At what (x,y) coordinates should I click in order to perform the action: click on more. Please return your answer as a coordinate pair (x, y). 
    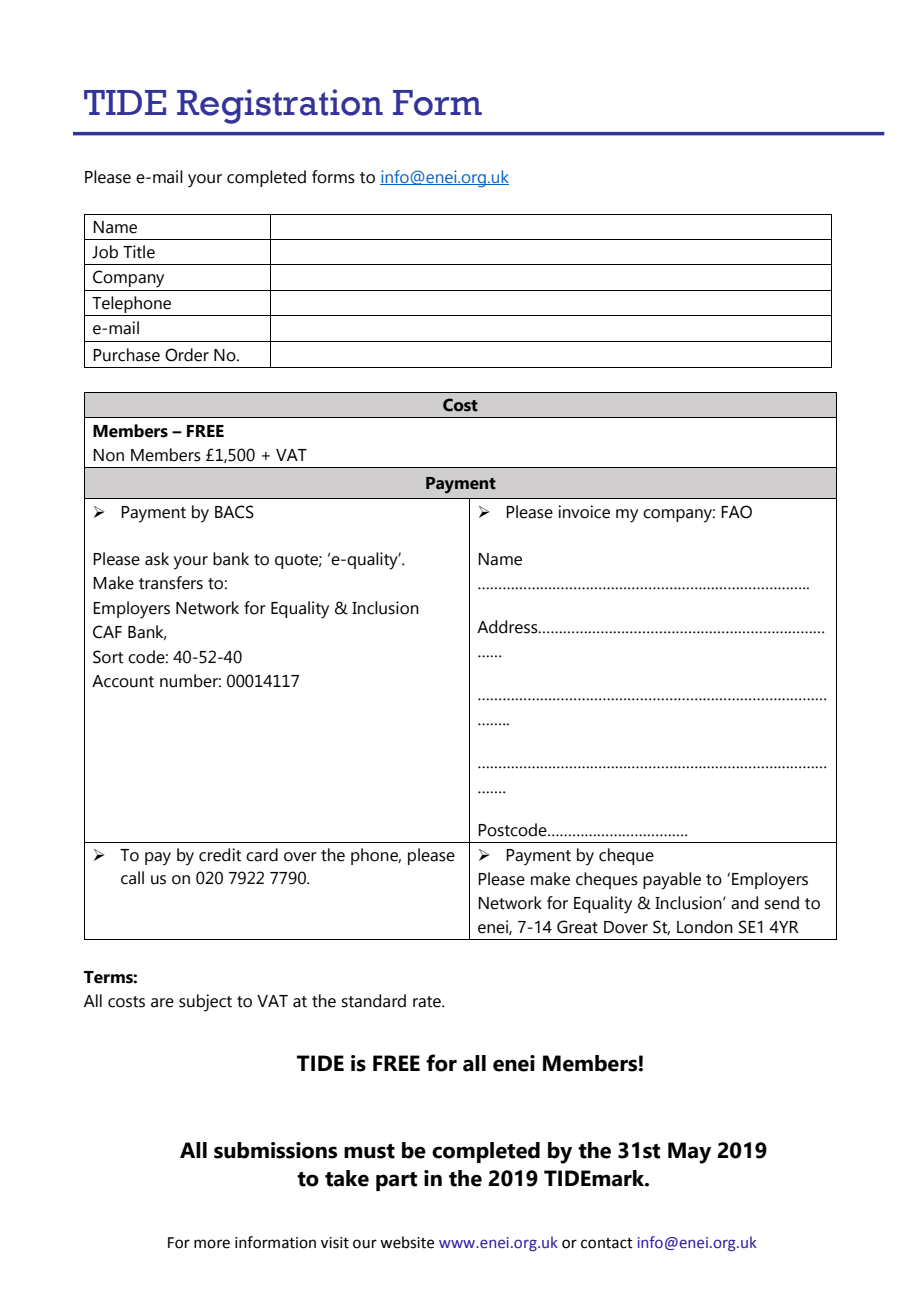
    Looking at the image, I should click on (212, 1244).
